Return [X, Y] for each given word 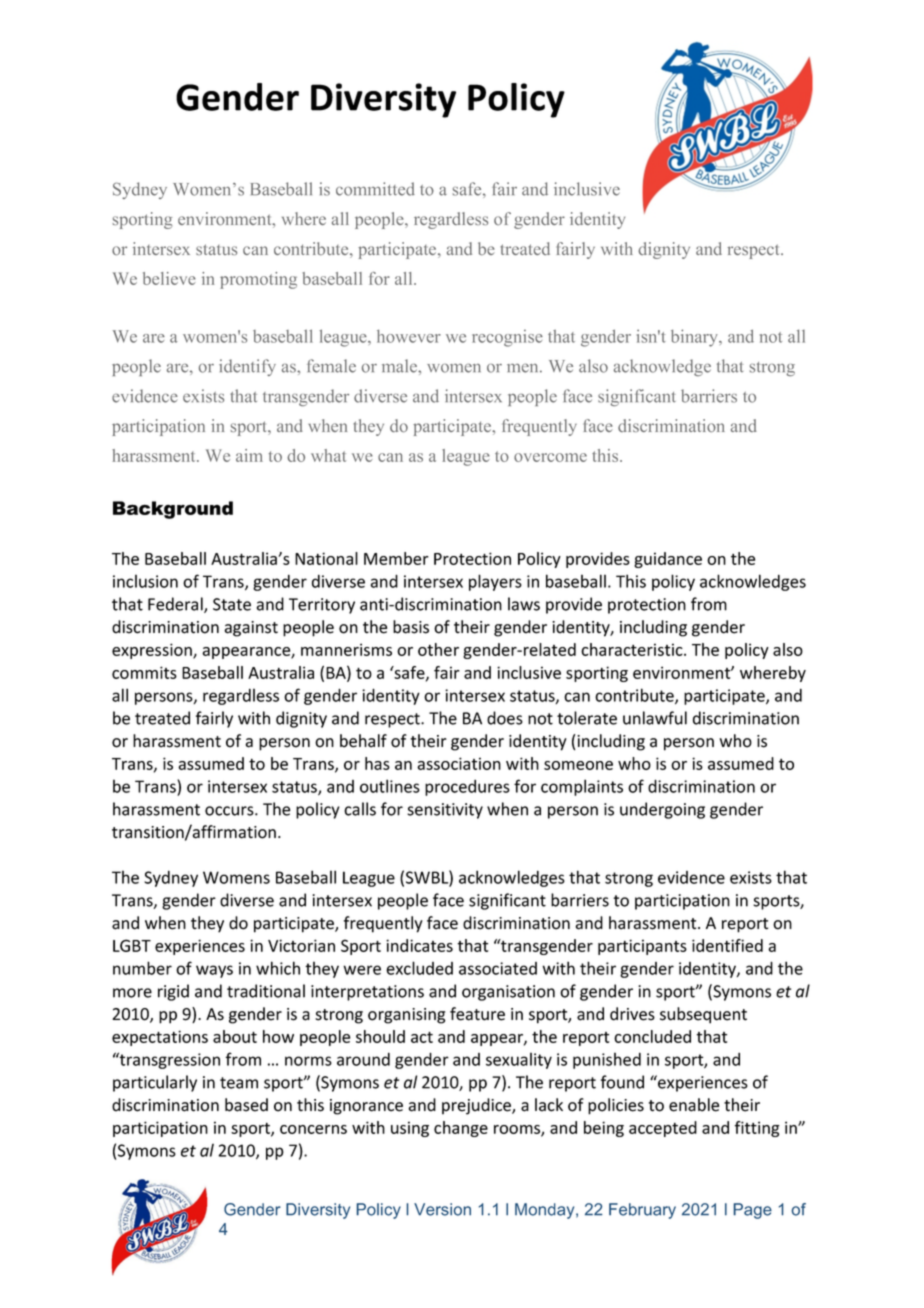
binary [696, 338]
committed [375, 189]
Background [173, 510]
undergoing [662, 810]
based [246, 1105]
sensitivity [445, 811]
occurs [230, 811]
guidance [668, 560]
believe [169, 278]
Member [396, 558]
